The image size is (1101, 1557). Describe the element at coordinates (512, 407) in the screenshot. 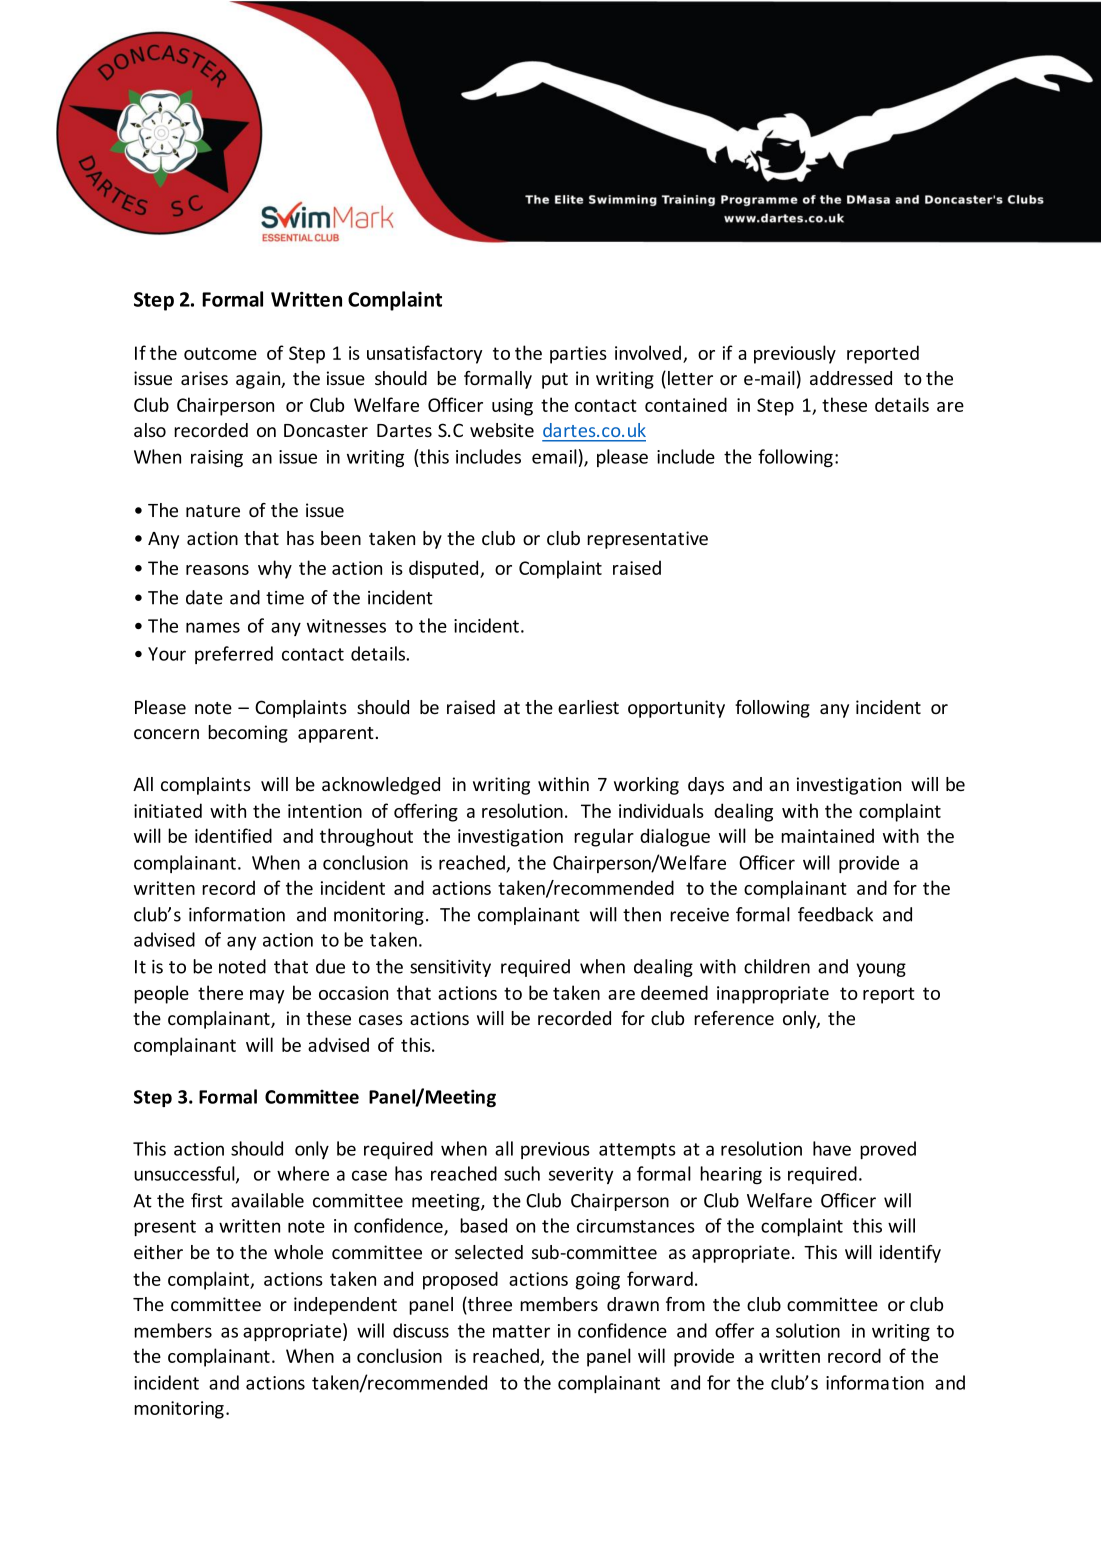

I see `using` at that location.
